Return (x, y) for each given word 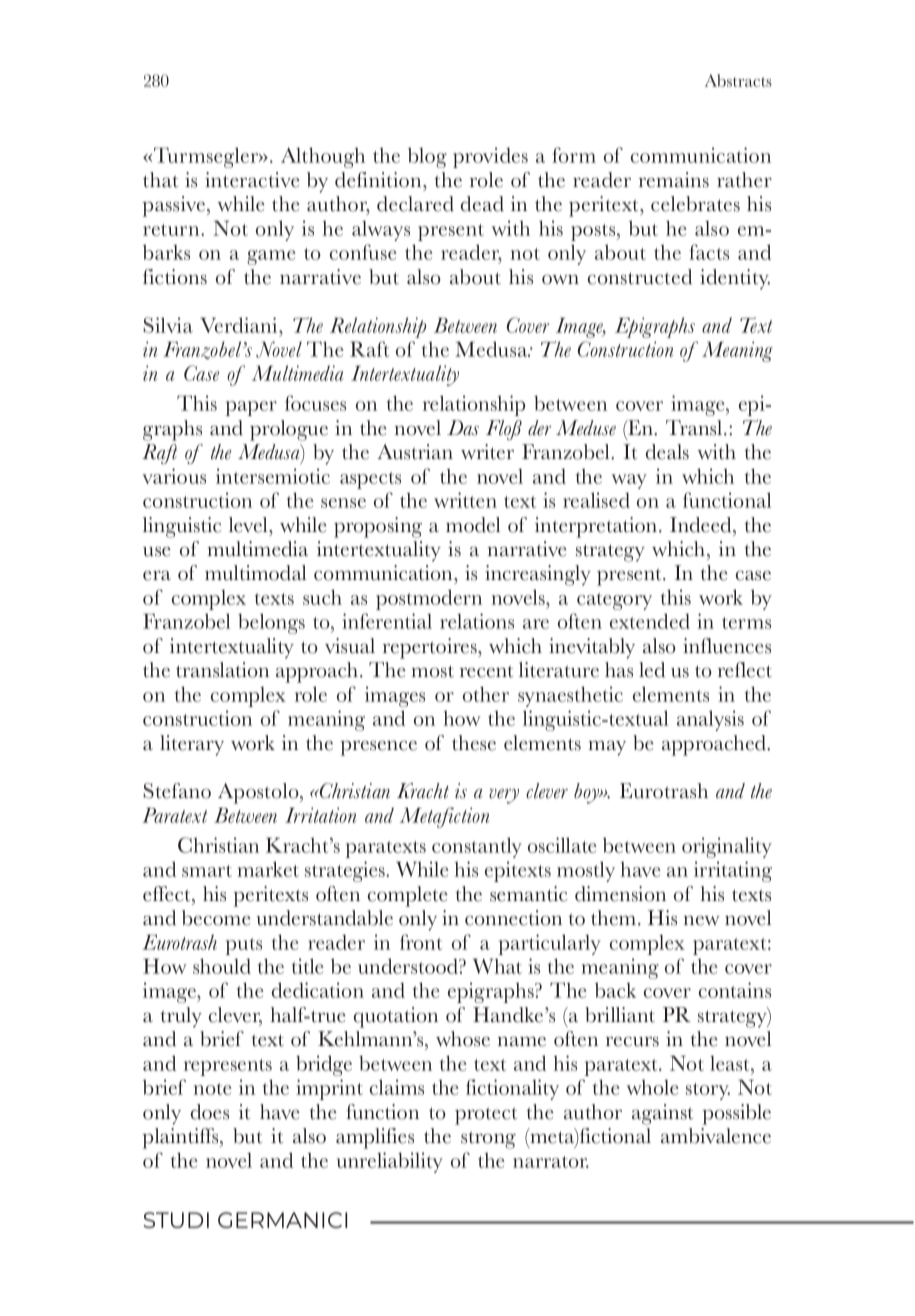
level (249, 525)
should (222, 966)
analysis (710, 720)
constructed (640, 277)
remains (674, 180)
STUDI (176, 1220)
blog (427, 157)
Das (463, 428)
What (497, 966)
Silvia (168, 325)
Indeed (702, 525)
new (702, 921)
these (474, 743)
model (473, 525)
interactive (252, 180)
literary (192, 745)
